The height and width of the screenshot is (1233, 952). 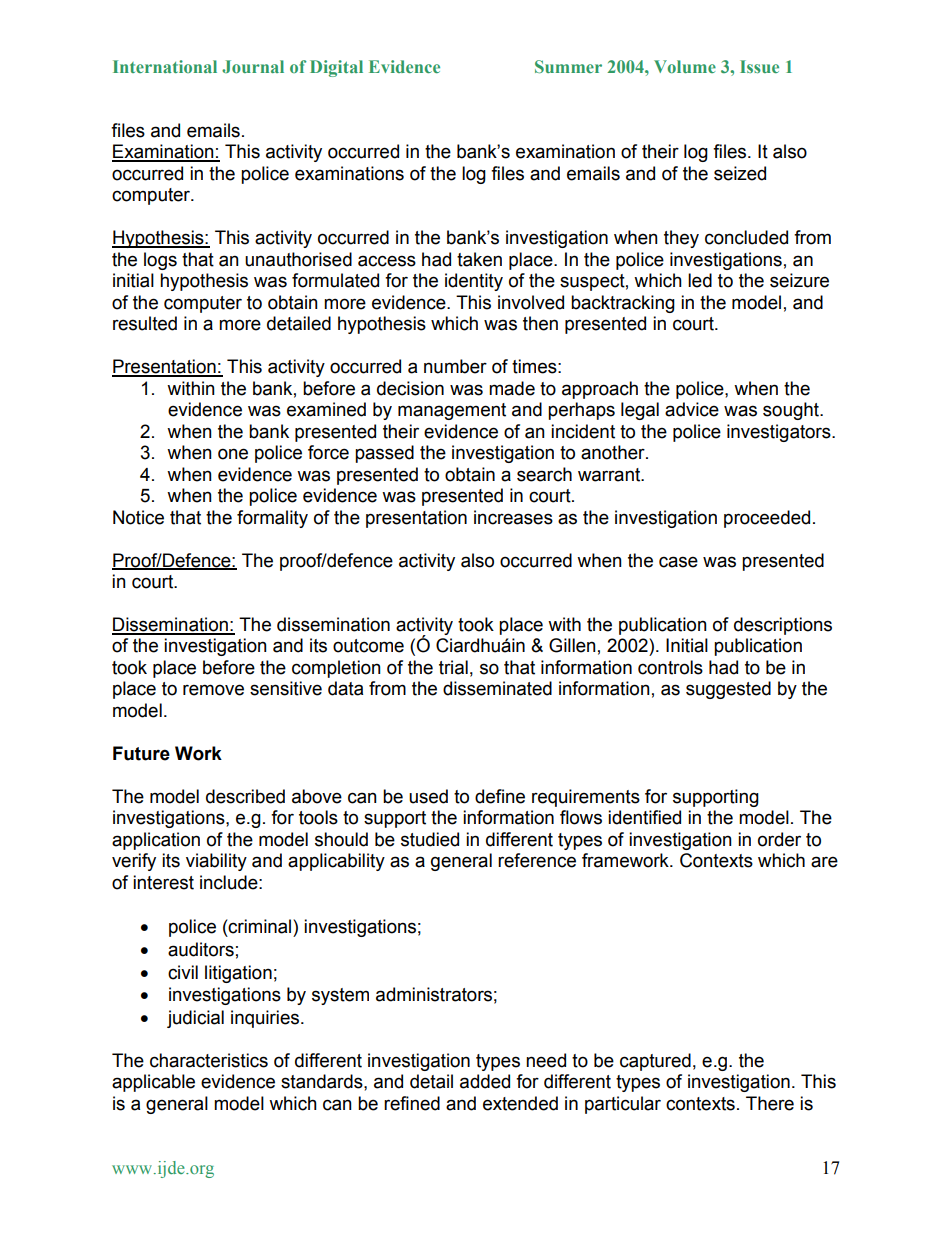 What do you see at coordinates (759, 66) in the screenshot?
I see `Issue` at bounding box center [759, 66].
